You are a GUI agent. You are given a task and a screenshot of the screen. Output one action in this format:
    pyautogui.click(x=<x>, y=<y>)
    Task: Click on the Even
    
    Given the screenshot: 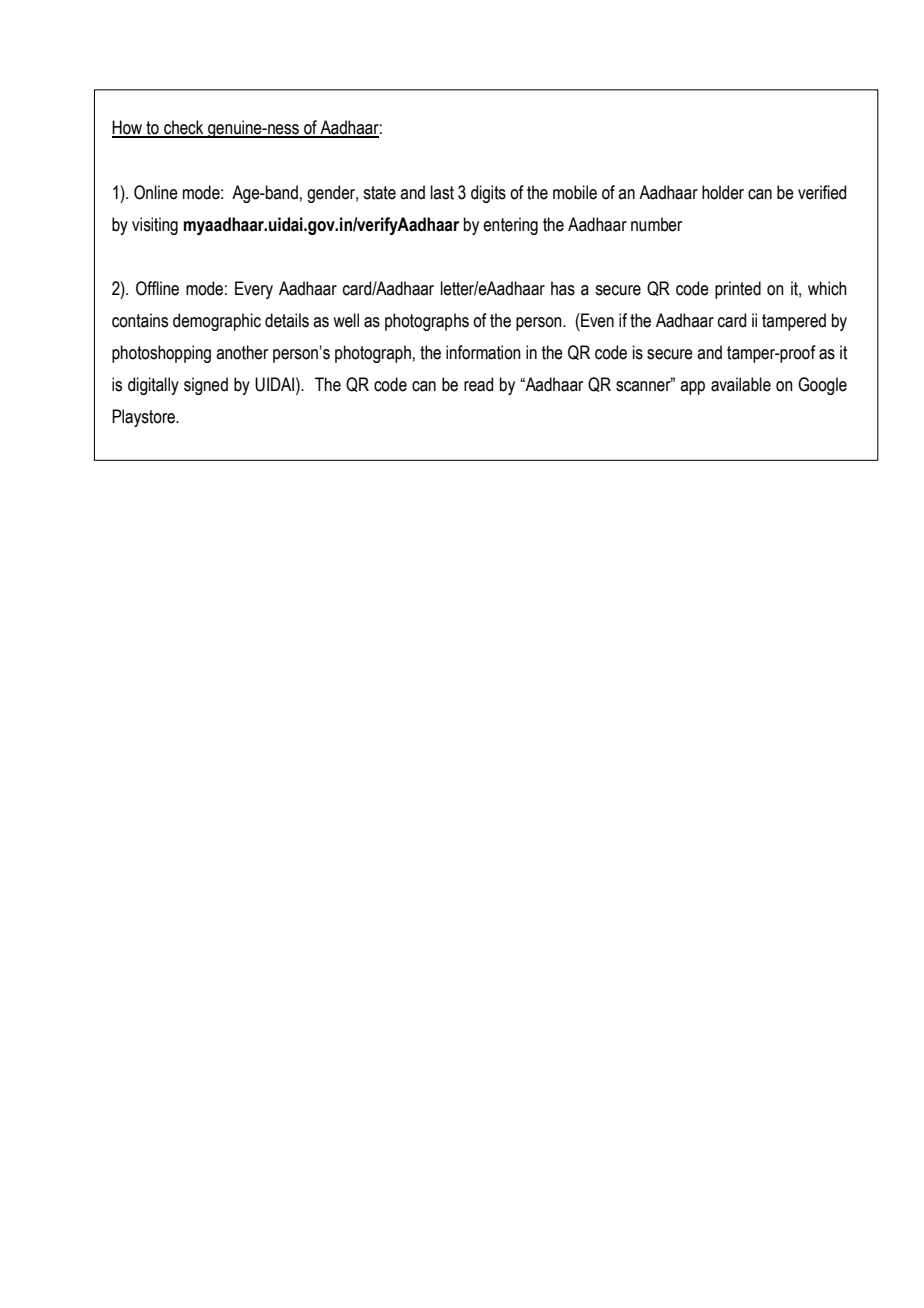 What is the action you would take?
    pyautogui.click(x=596, y=320)
